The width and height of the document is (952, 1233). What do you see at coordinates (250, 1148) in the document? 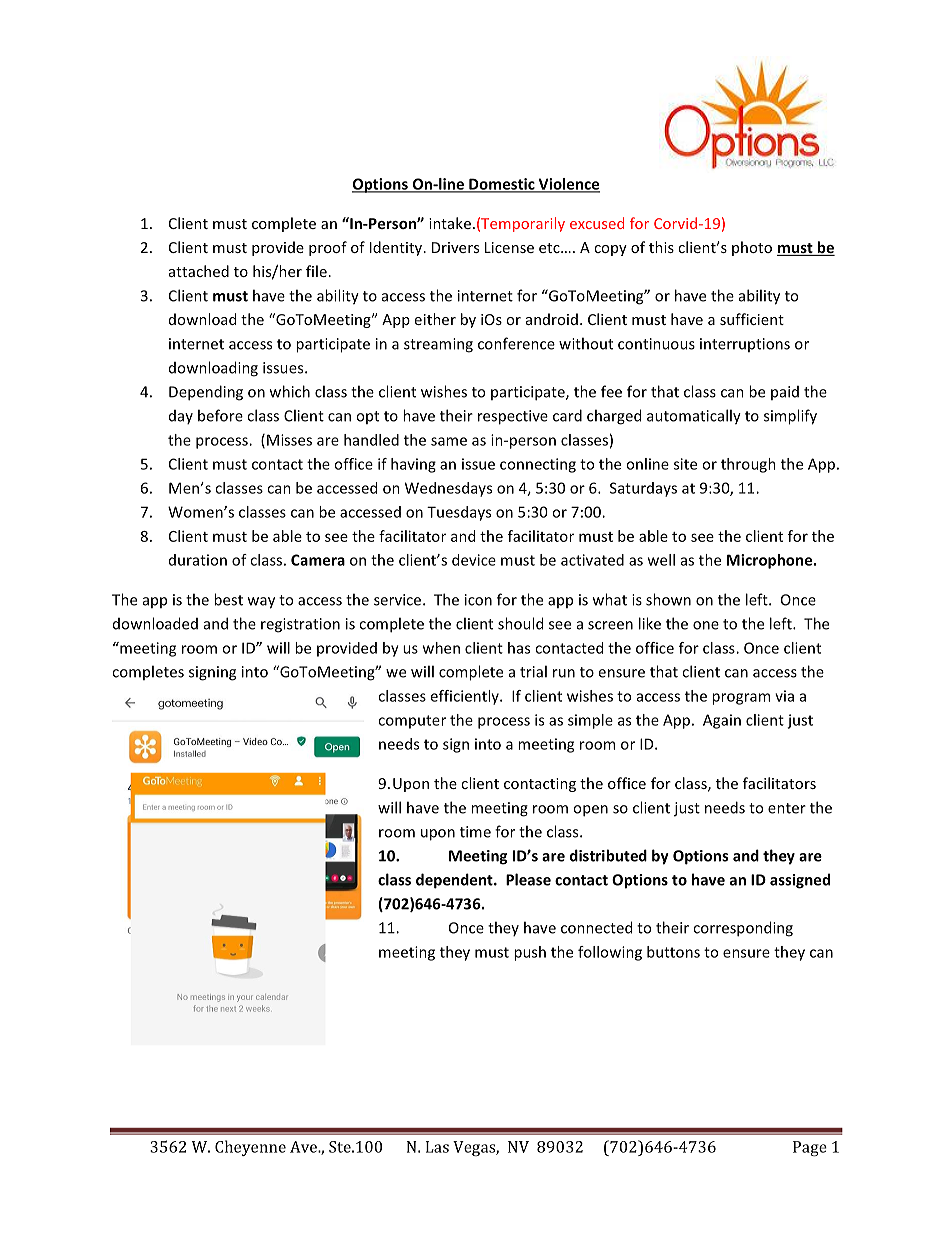
I see `Cheyenne` at bounding box center [250, 1148].
